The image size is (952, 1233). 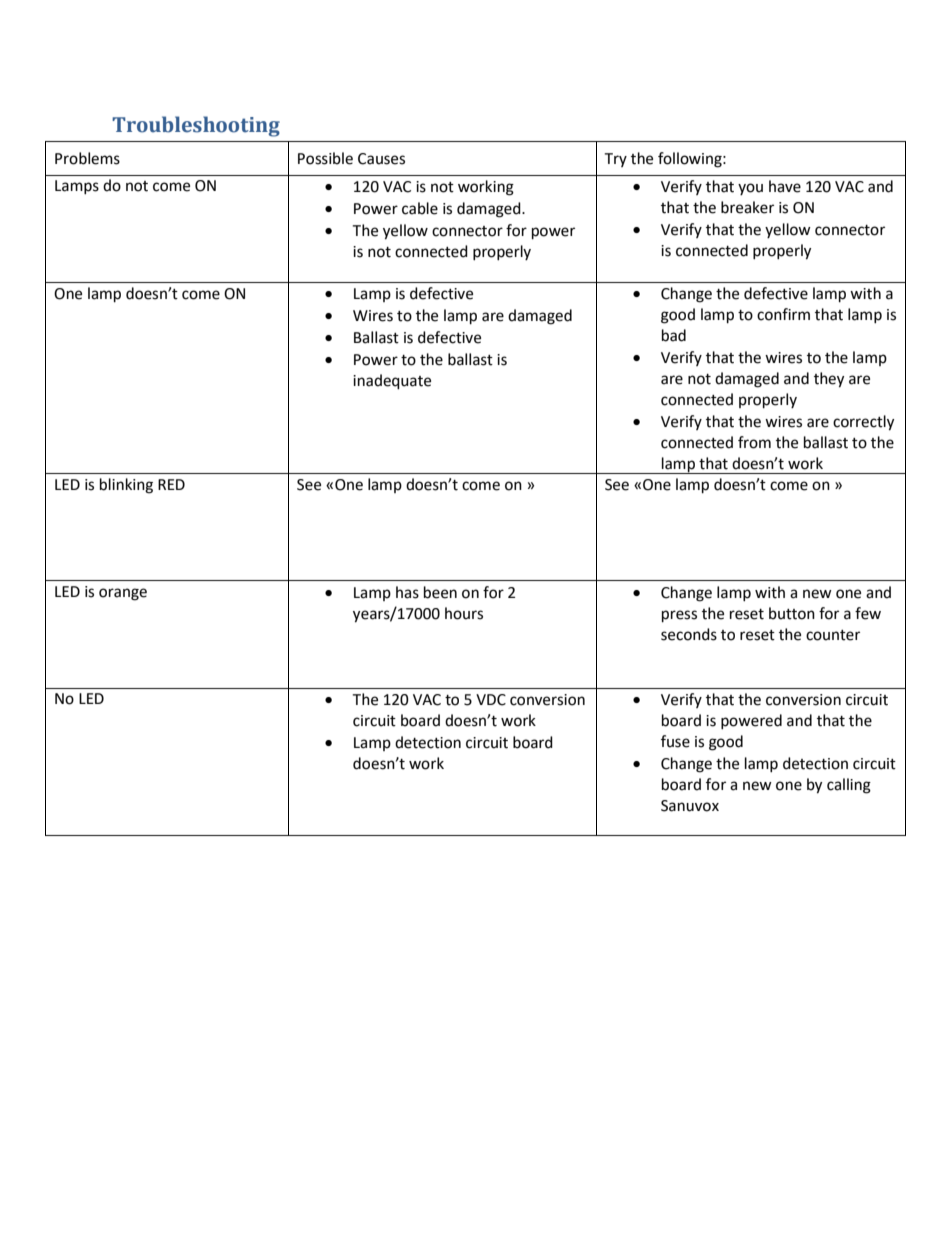 What do you see at coordinates (126, 486) in the document?
I see `blinking` at bounding box center [126, 486].
